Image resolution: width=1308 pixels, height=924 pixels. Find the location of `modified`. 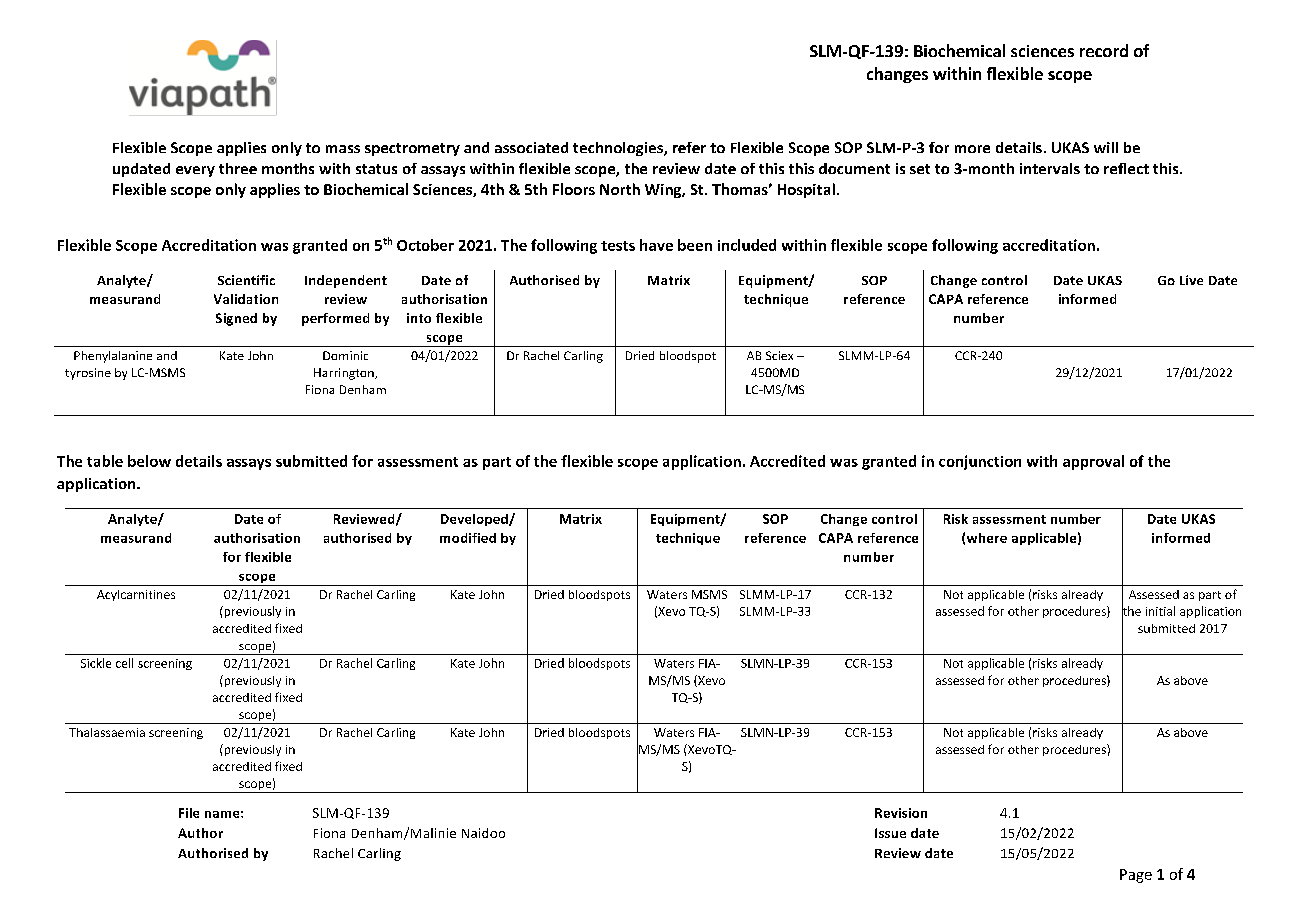

modified is located at coordinates (468, 538).
